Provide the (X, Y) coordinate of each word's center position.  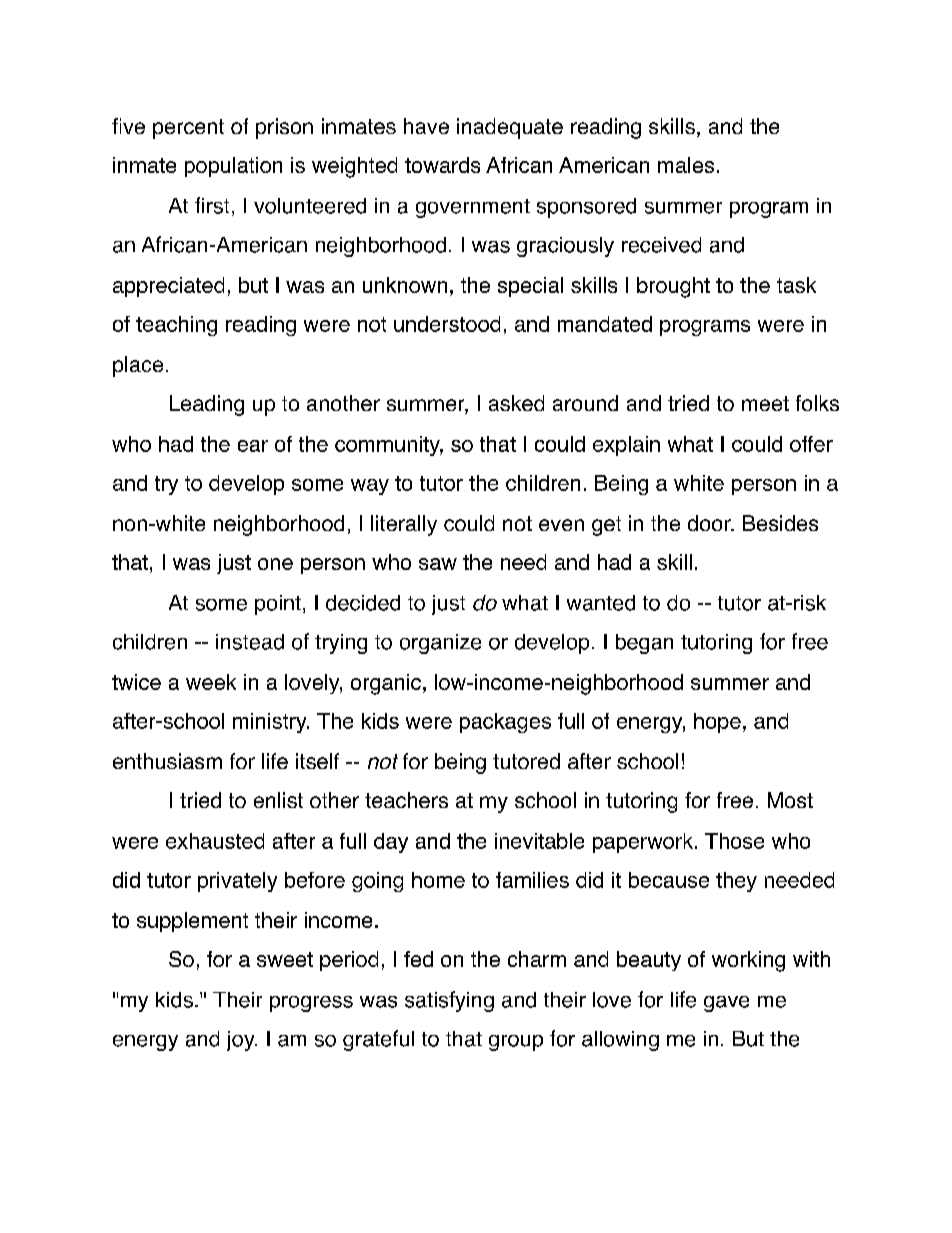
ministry (271, 723)
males (686, 165)
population (233, 167)
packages (505, 723)
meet (765, 403)
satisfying (449, 1001)
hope (717, 723)
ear (253, 446)
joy (242, 1041)
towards (442, 165)
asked (516, 403)
